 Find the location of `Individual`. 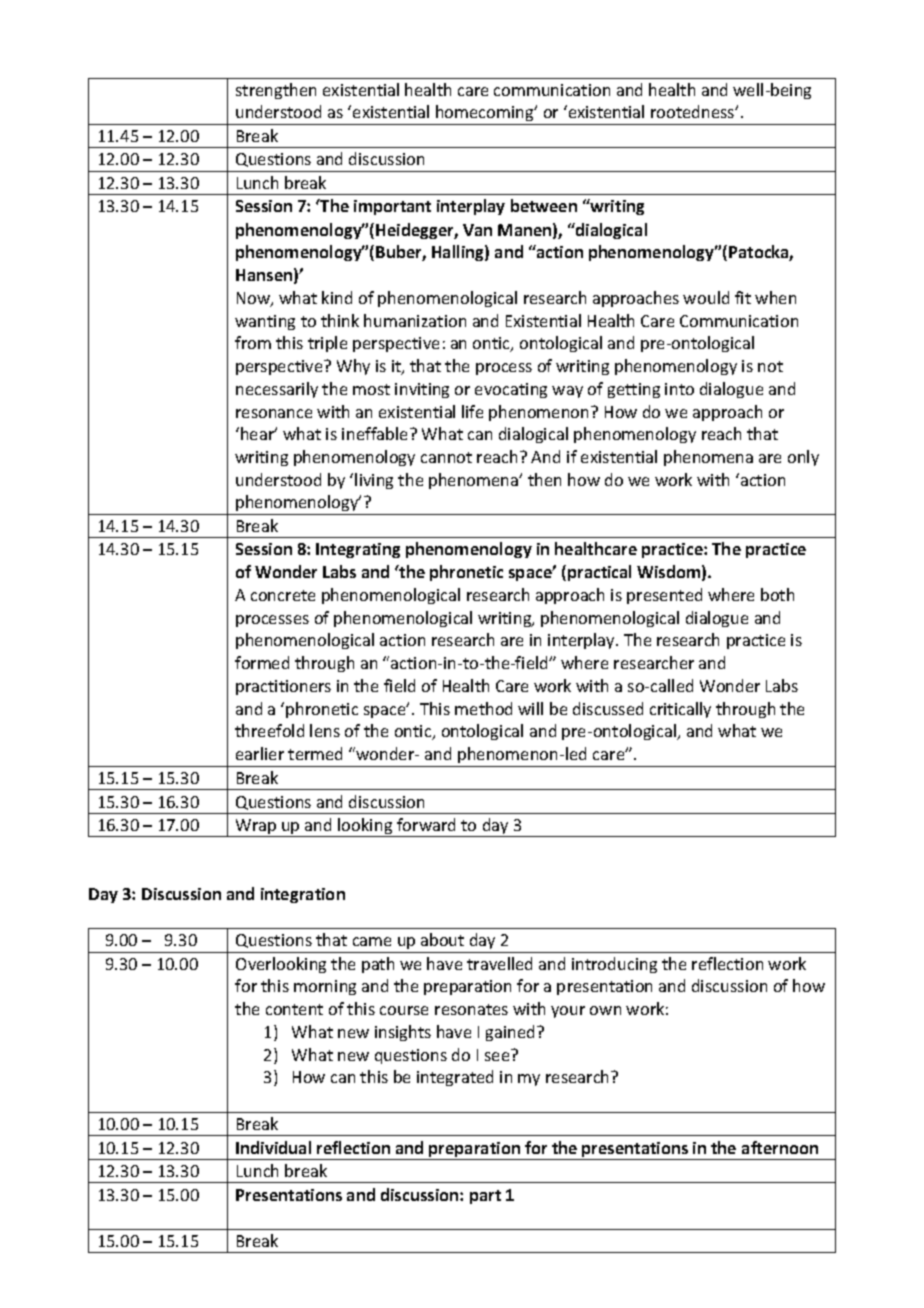

Individual is located at coordinates (273, 1147).
